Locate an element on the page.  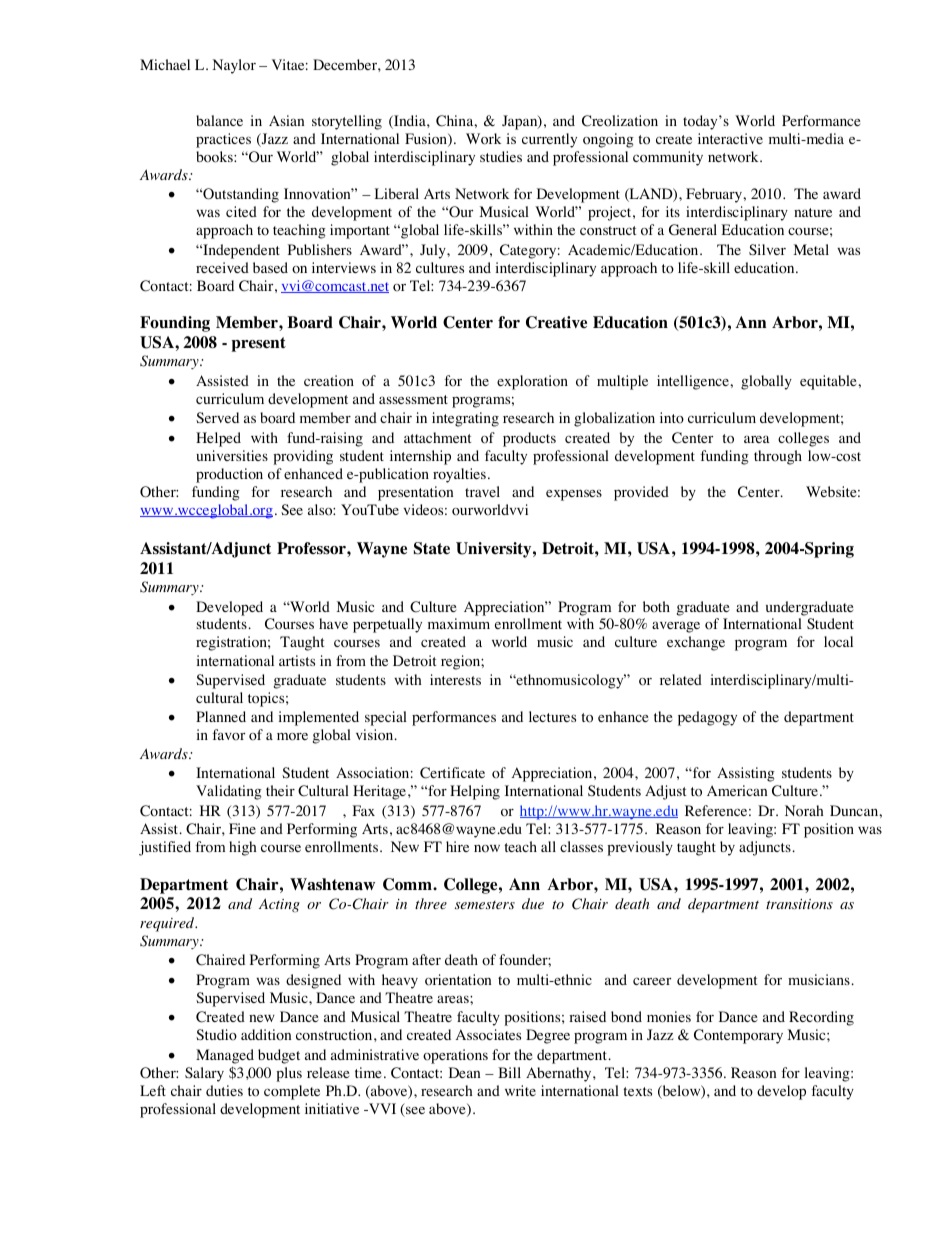
balance is located at coordinates (219, 120).
